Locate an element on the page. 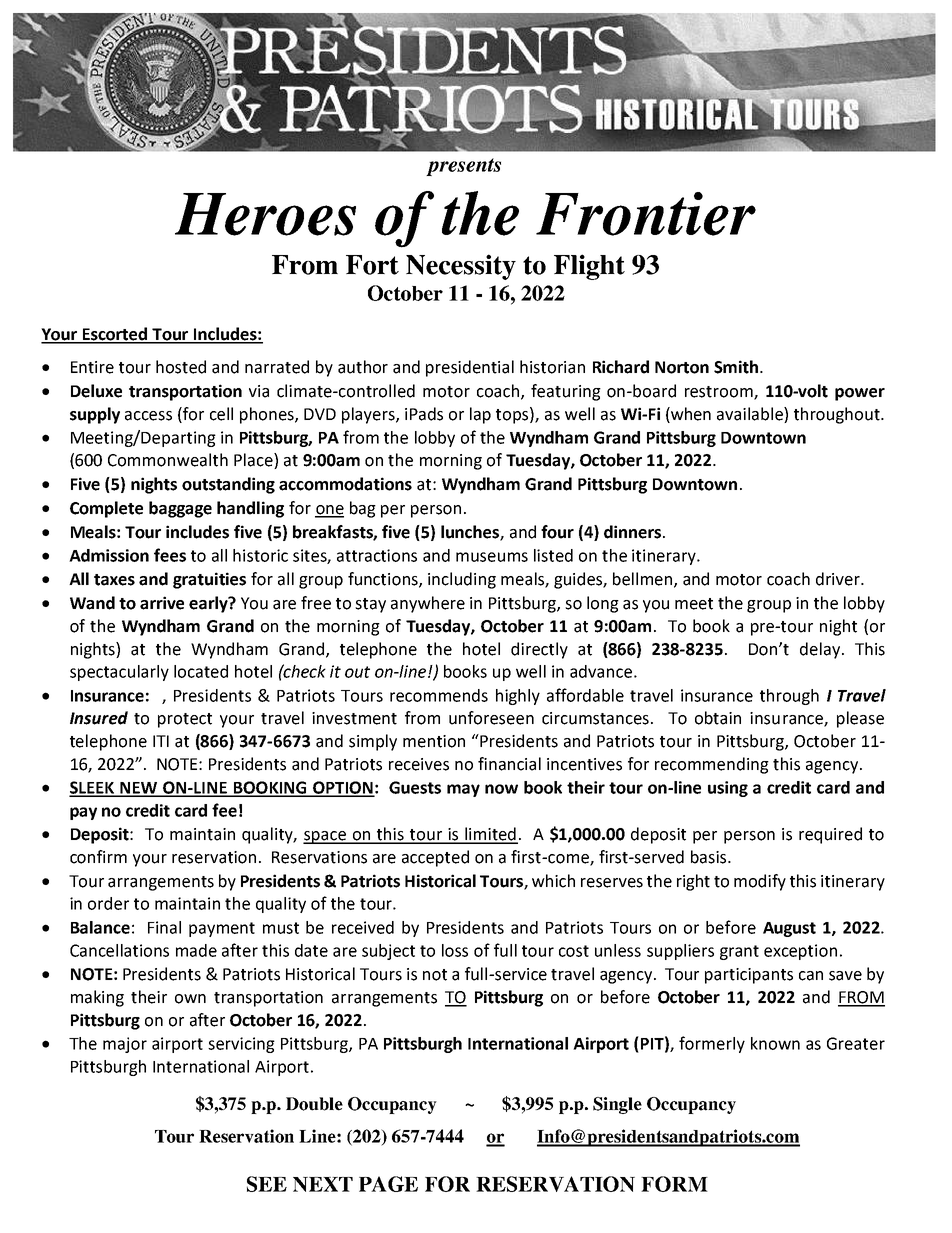 The height and width of the image is (1233, 952). presents is located at coordinates (463, 167).
